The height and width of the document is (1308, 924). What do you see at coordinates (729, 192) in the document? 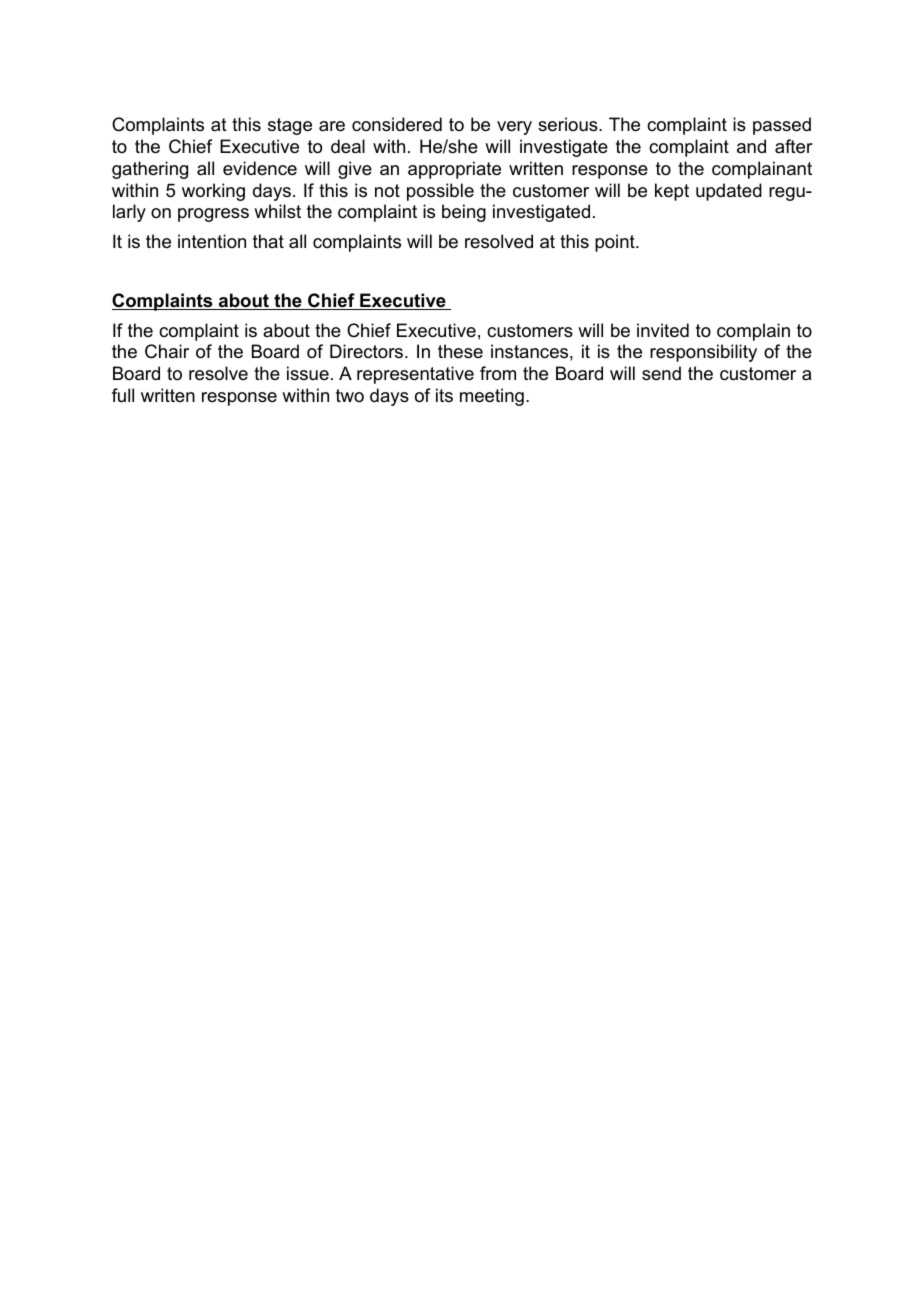
I see `updated` at bounding box center [729, 192].
